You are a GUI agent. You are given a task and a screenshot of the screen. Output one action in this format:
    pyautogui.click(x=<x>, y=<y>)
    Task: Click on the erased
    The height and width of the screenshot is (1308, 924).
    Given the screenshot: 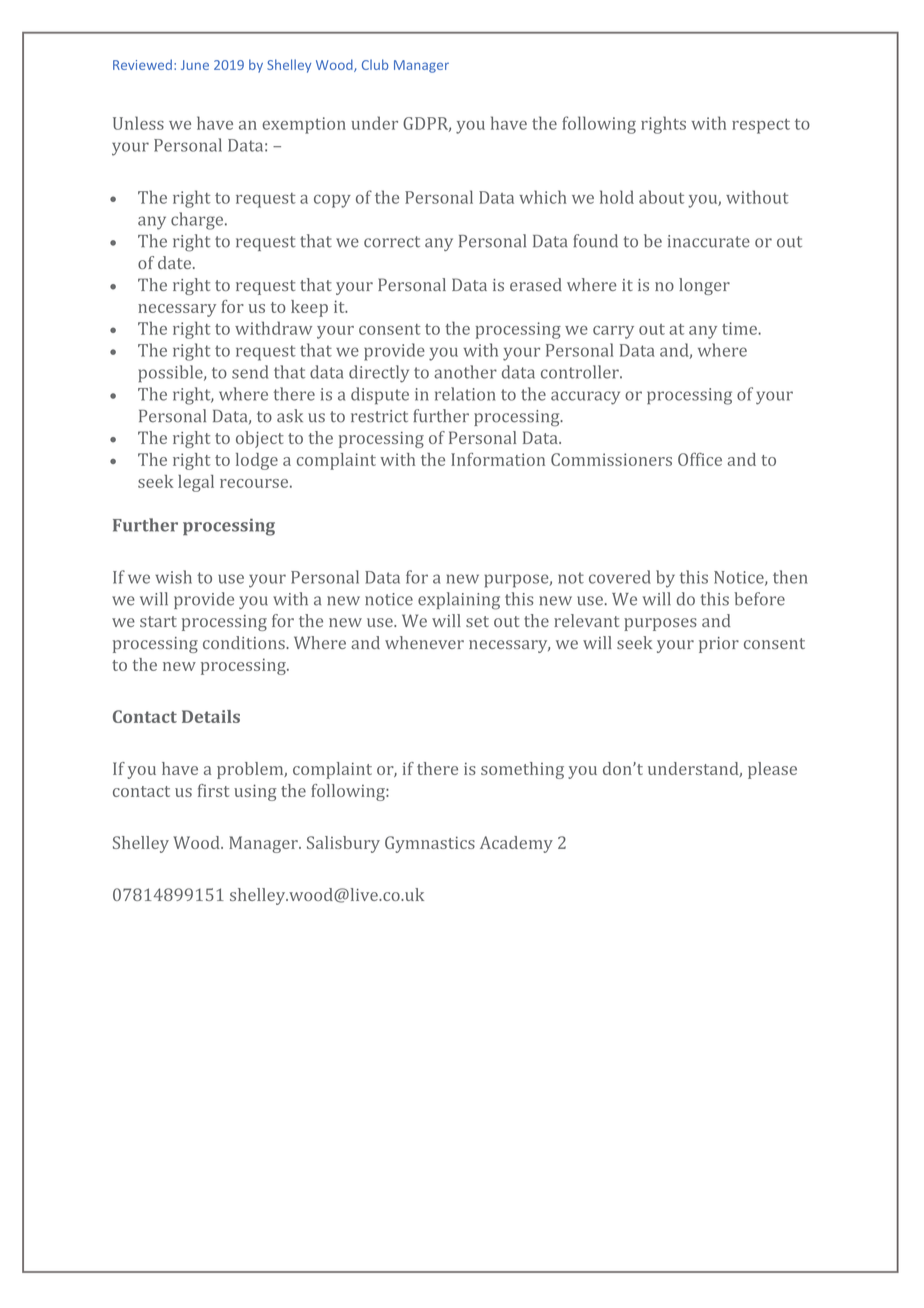 What is the action you would take?
    pyautogui.click(x=536, y=284)
